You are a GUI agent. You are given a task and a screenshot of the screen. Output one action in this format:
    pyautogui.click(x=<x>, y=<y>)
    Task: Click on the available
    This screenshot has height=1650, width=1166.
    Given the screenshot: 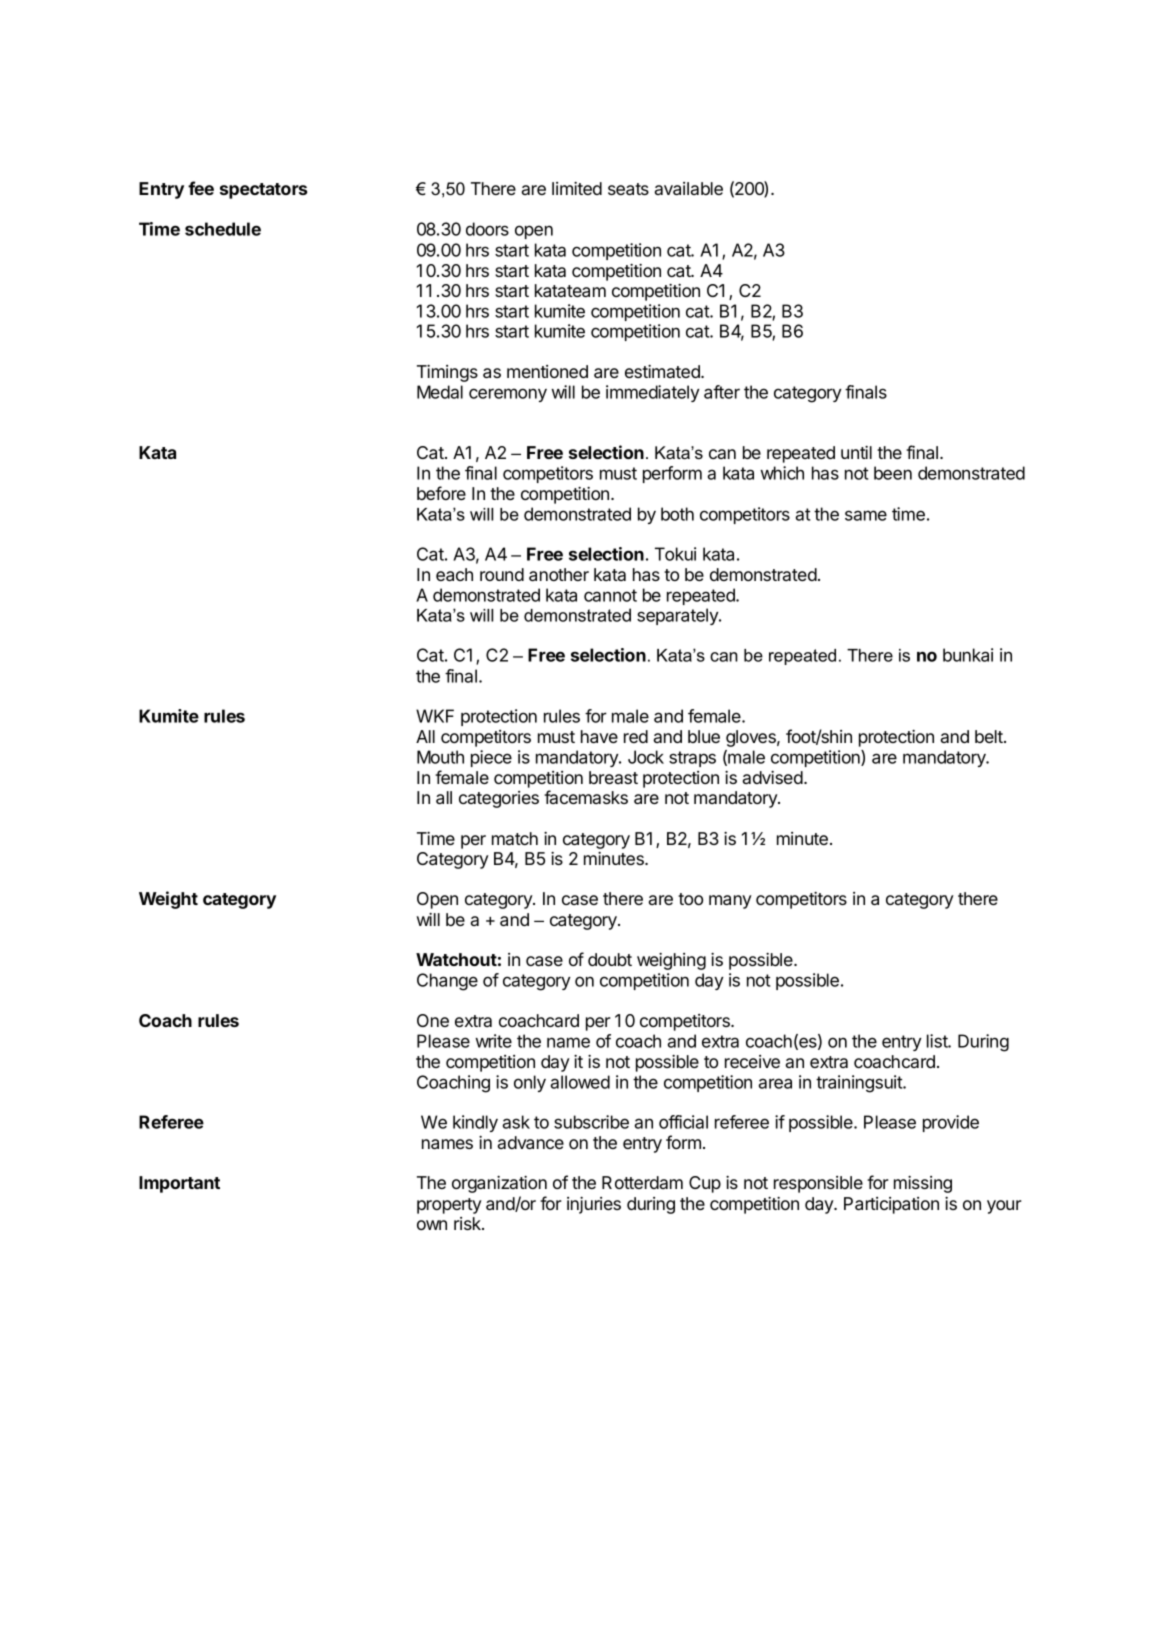 What is the action you would take?
    pyautogui.click(x=688, y=188)
